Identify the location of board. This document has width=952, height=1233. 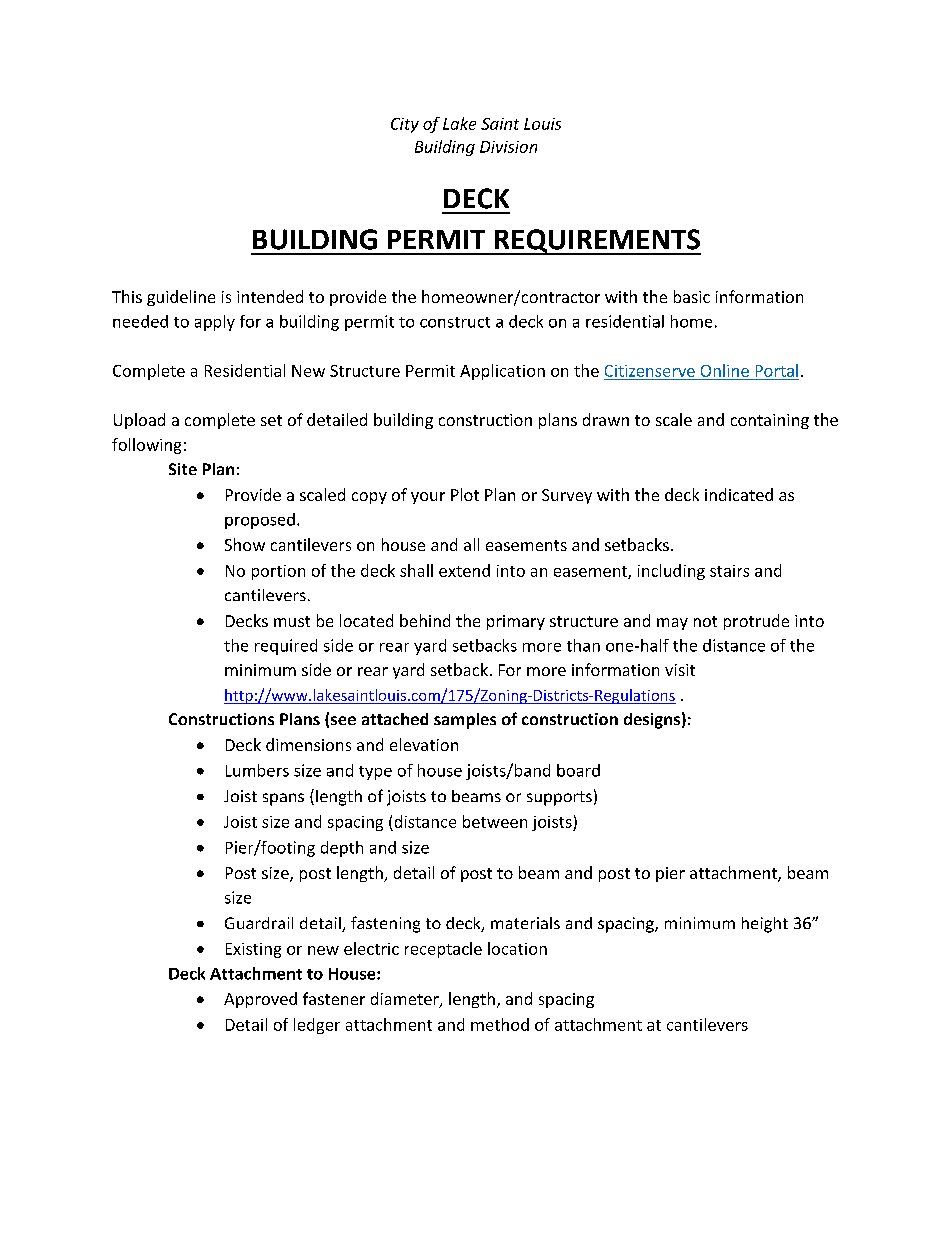
(578, 770).
